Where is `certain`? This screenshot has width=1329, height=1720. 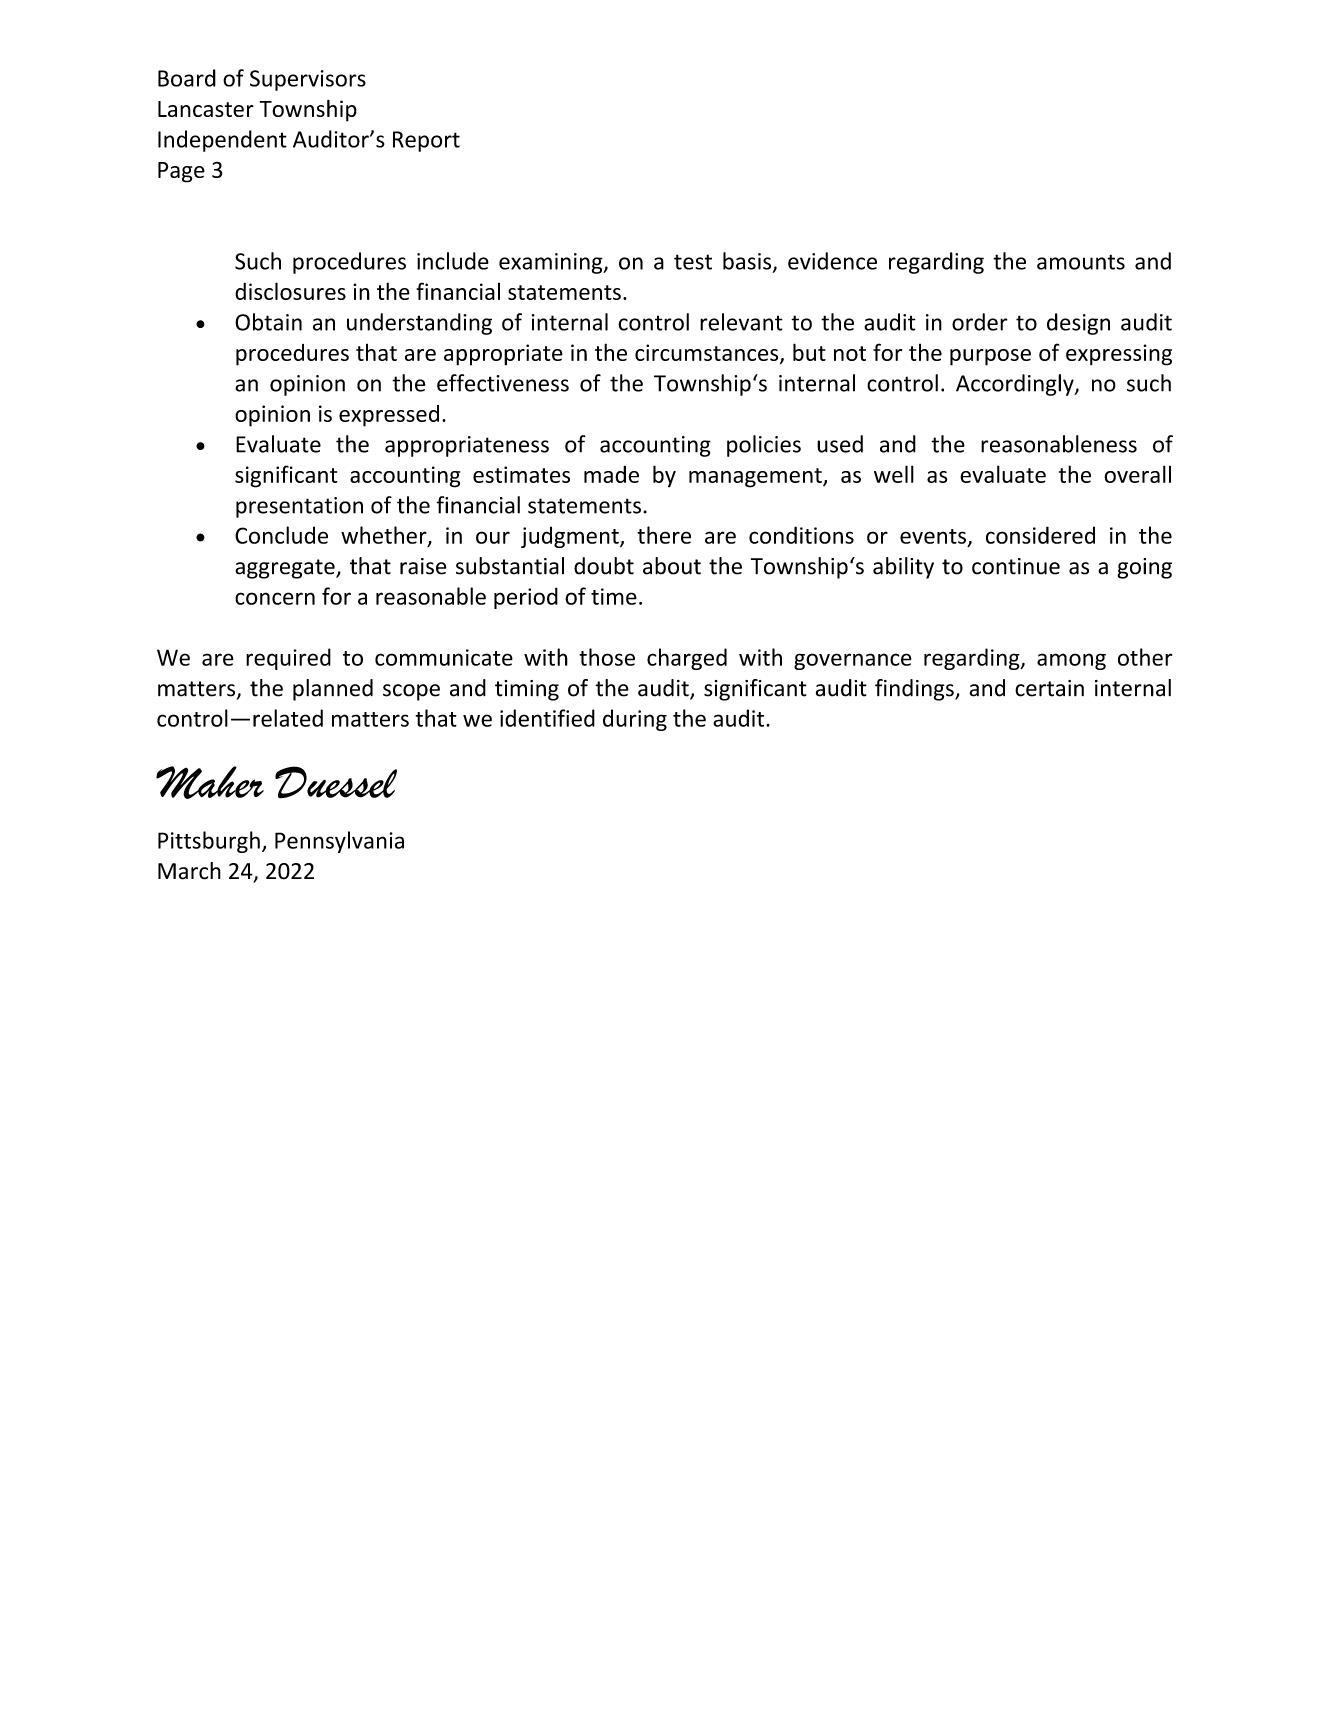
certain is located at coordinates (1049, 688).
